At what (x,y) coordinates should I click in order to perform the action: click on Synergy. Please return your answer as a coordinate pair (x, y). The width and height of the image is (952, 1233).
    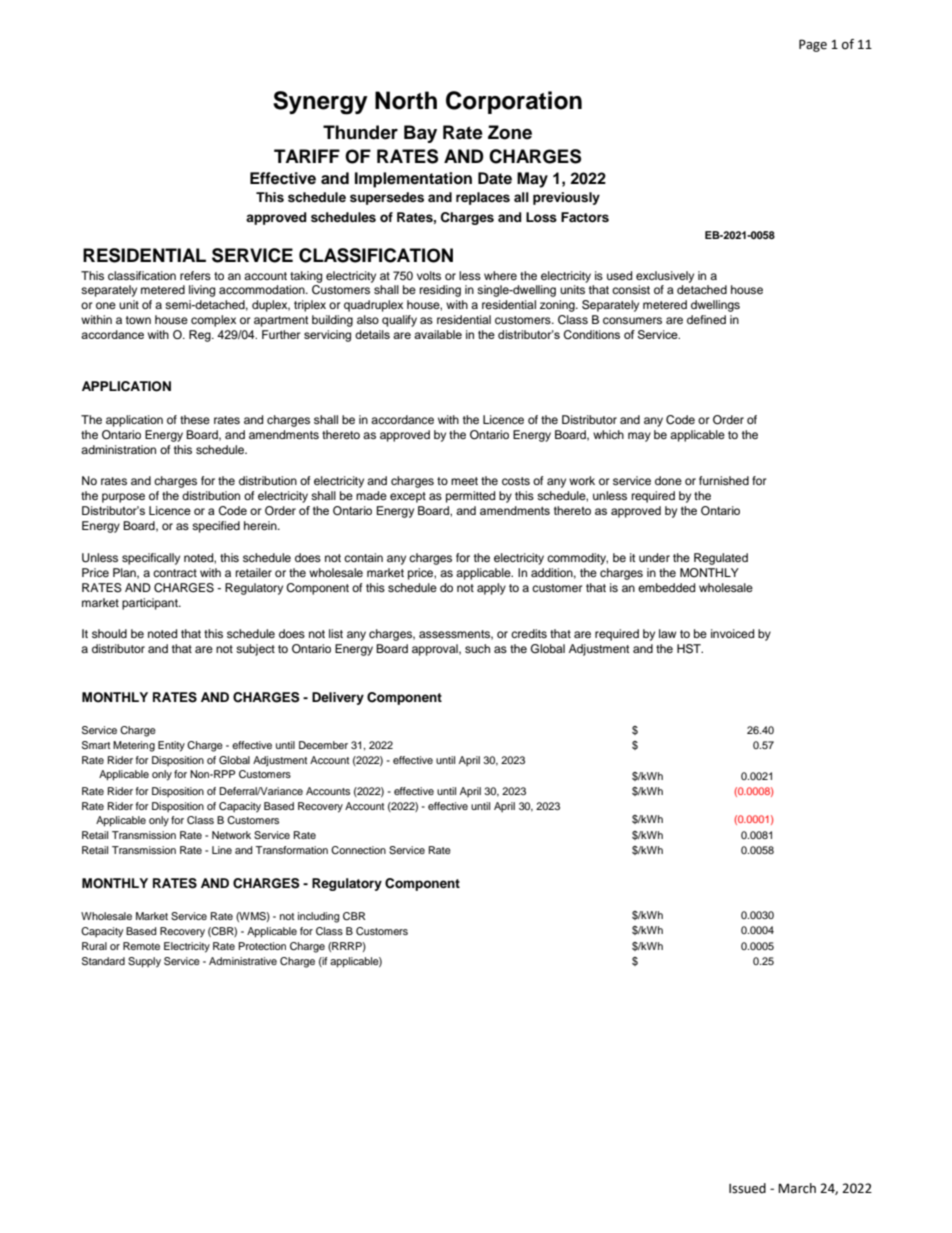
    Looking at the image, I should click on (320, 103).
